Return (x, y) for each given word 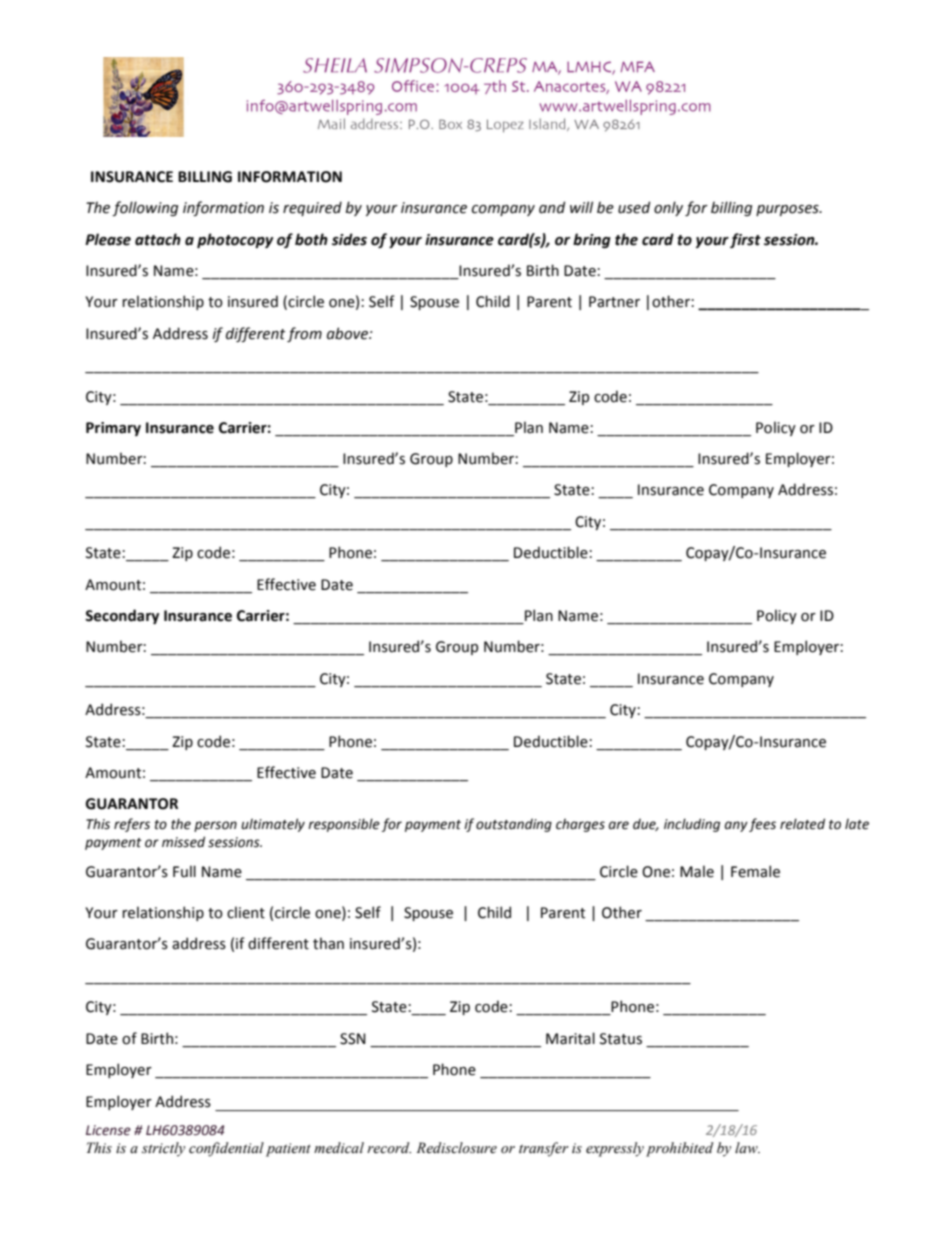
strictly (163, 1149)
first (745, 240)
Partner (614, 302)
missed (183, 842)
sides (349, 239)
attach (158, 239)
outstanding (514, 825)
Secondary (122, 616)
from (304, 334)
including (692, 825)
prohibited (679, 1149)
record (389, 1147)
